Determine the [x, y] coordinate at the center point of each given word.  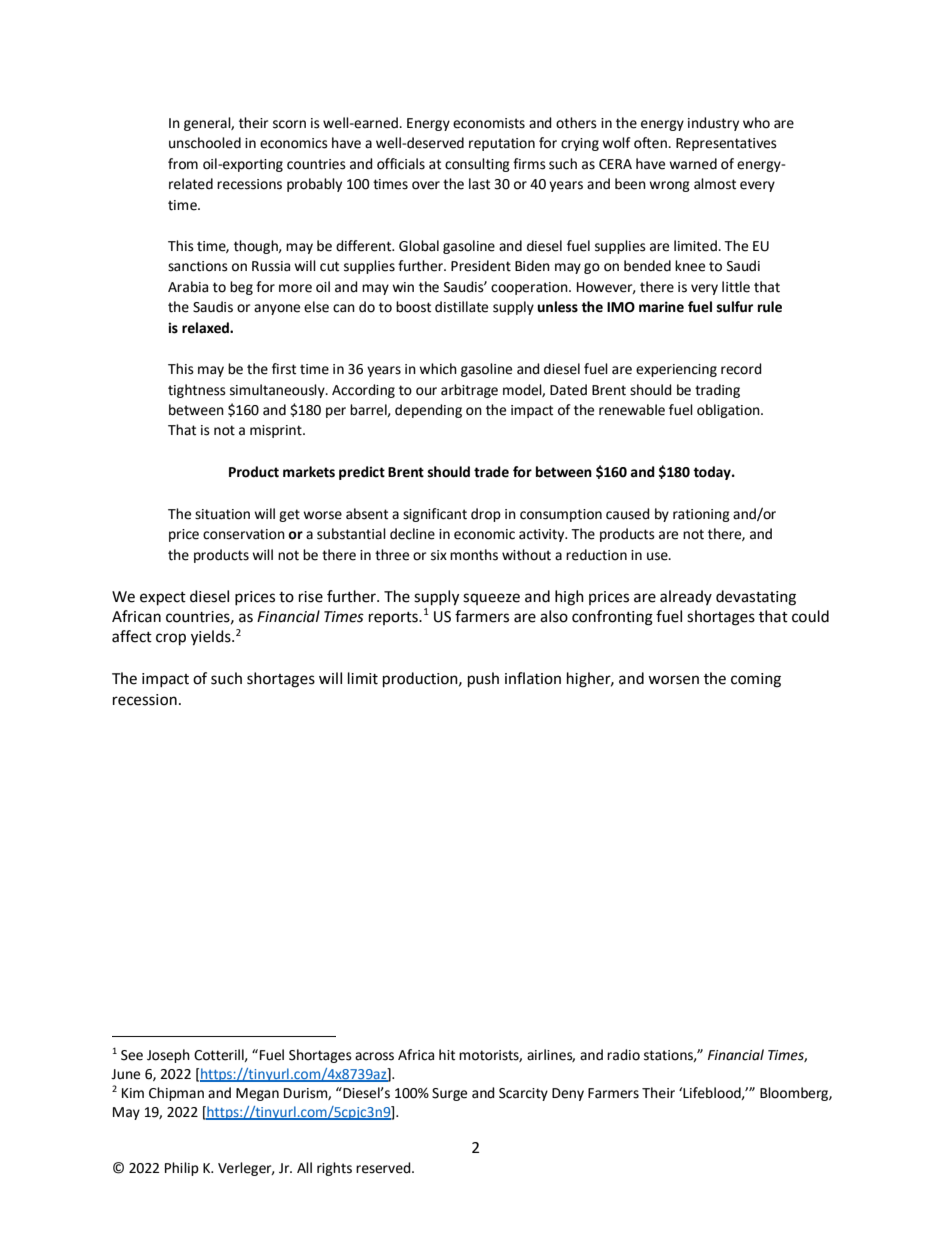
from [183, 164]
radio [623, 1055]
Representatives [726, 144]
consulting [477, 165]
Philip [182, 1169]
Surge [449, 1094]
